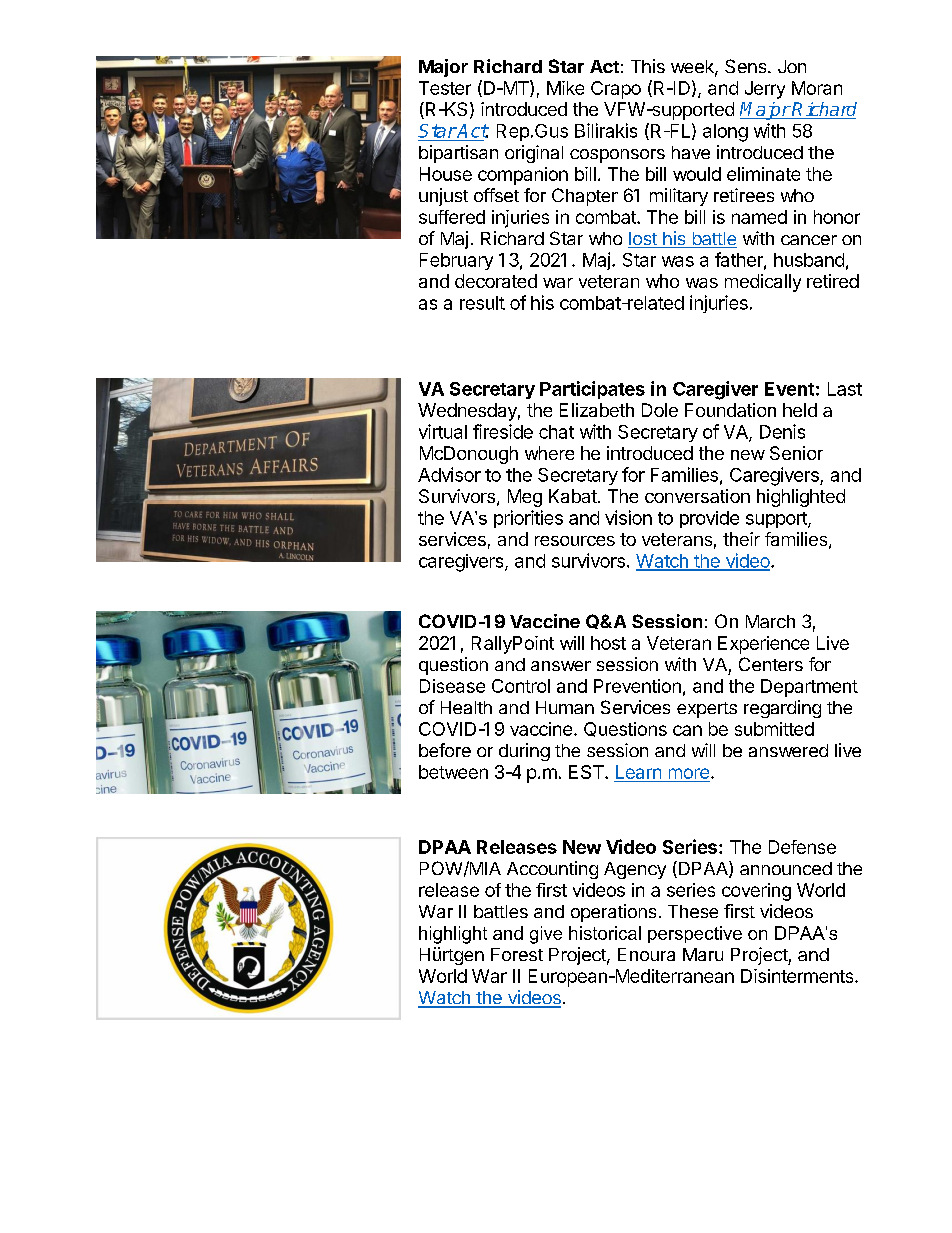 The height and width of the screenshot is (1233, 952). What do you see at coordinates (517, 954) in the screenshot?
I see `Forest` at bounding box center [517, 954].
